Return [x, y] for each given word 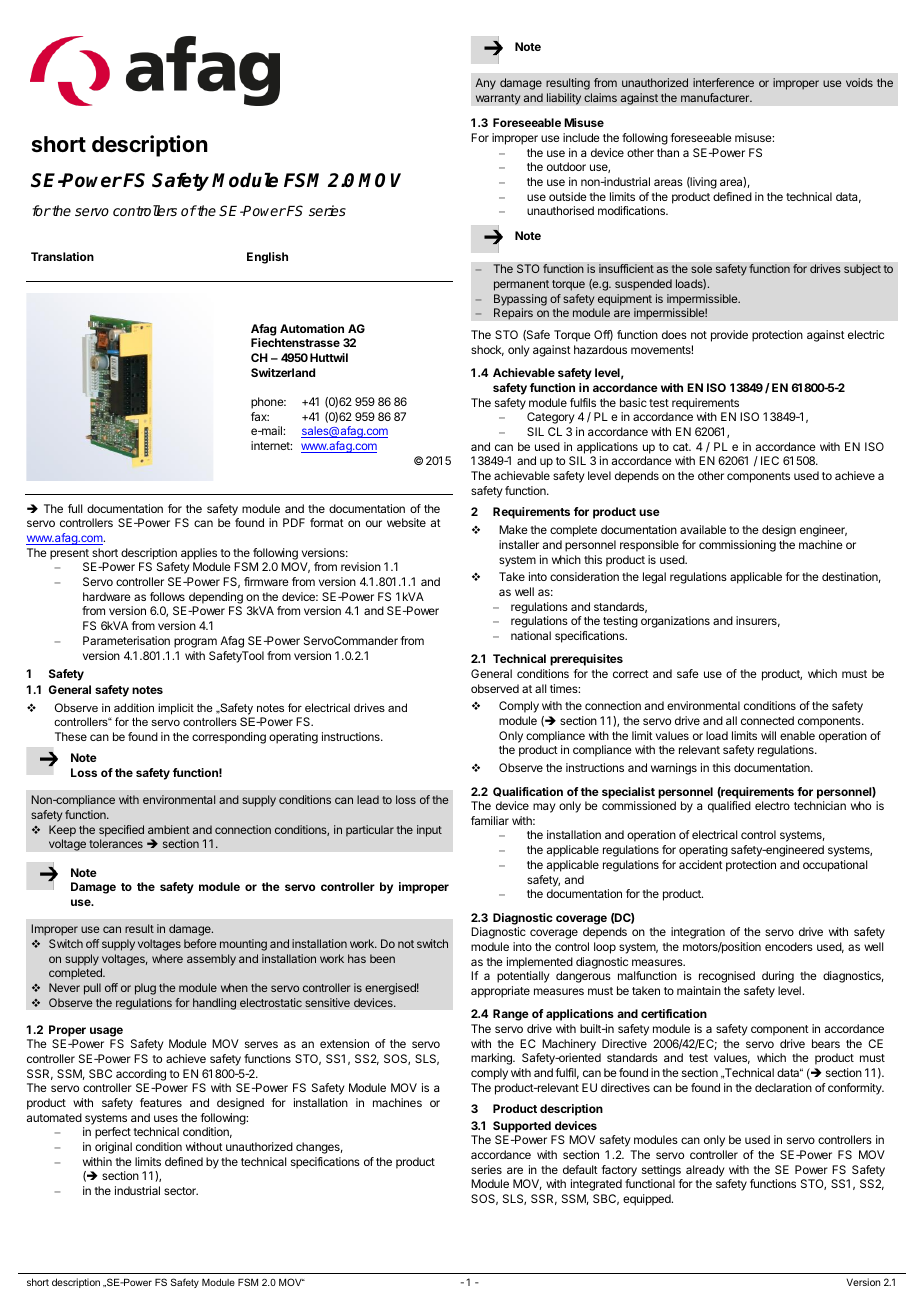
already [705, 1171]
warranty [498, 99]
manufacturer [716, 97]
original [113, 1148]
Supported [522, 1127]
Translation [62, 256]
